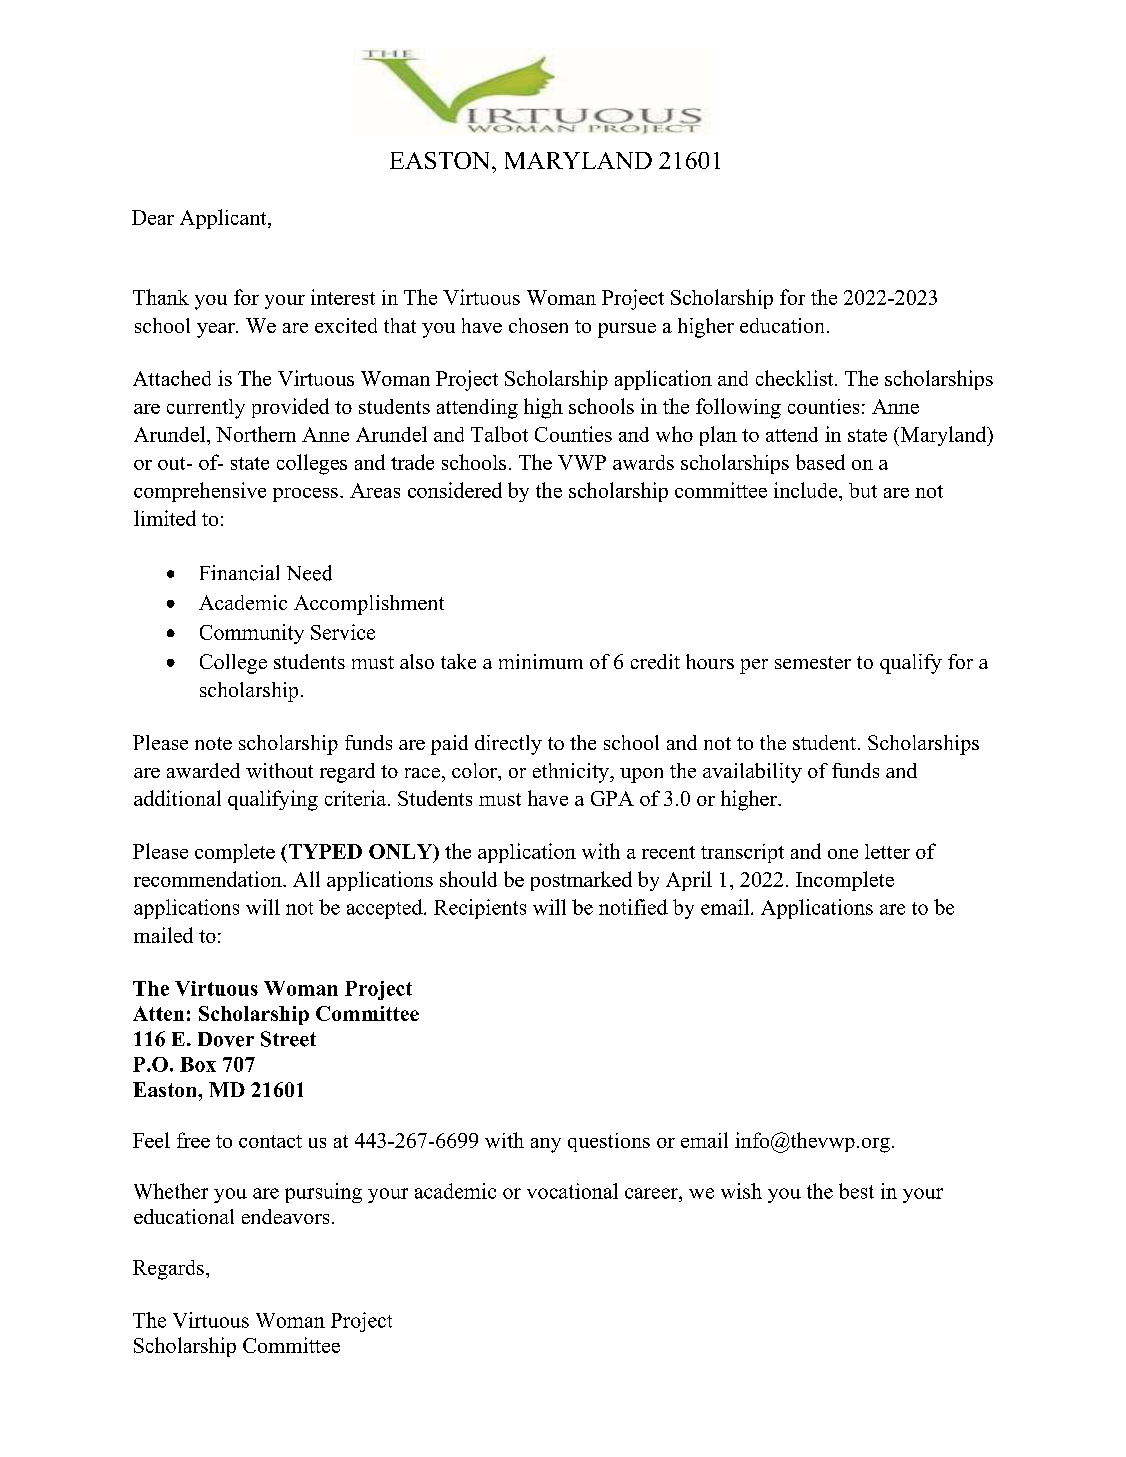 This screenshot has height=1457, width=1126. What do you see at coordinates (807, 490) in the screenshot?
I see `include` at bounding box center [807, 490].
